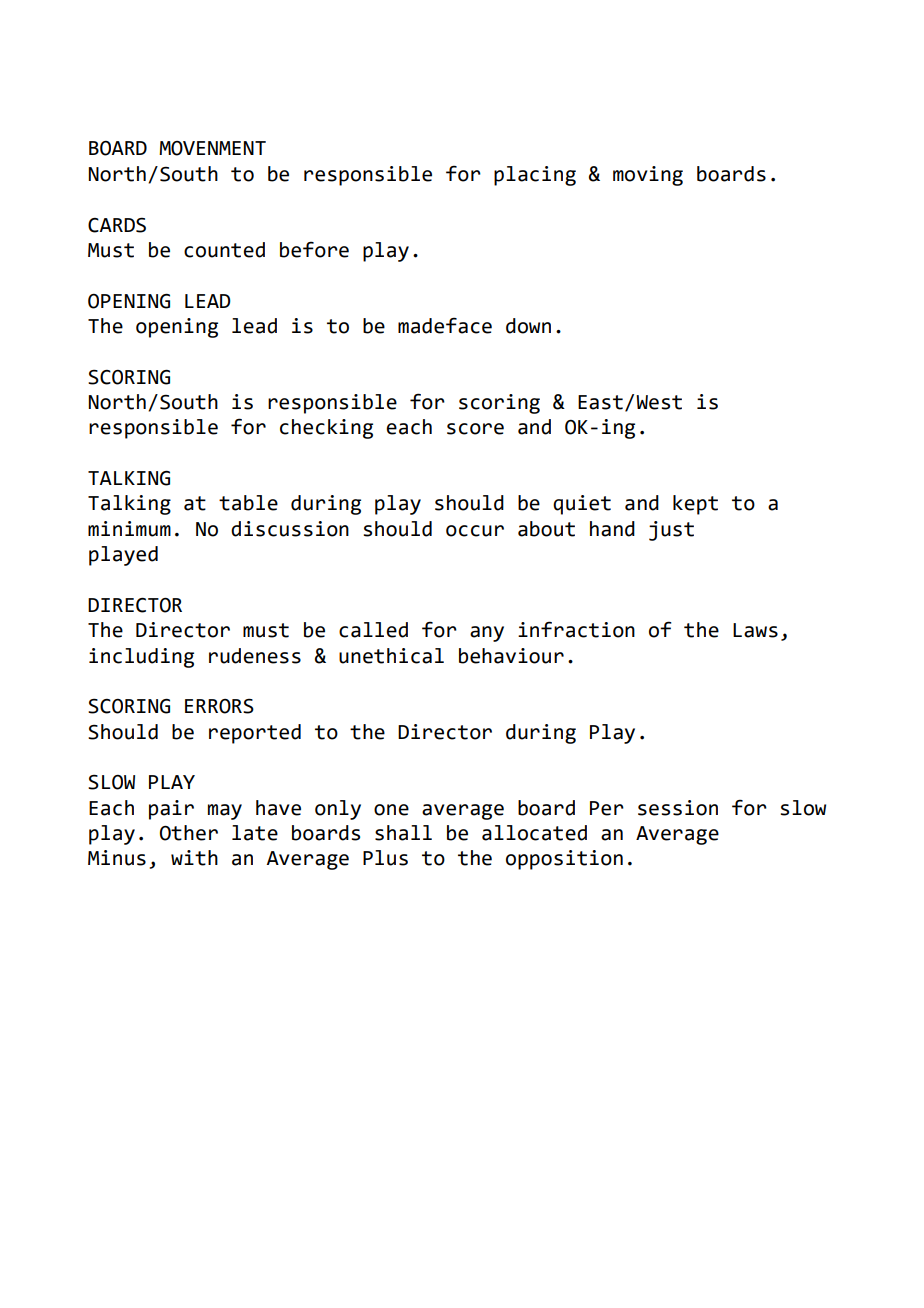 The height and width of the screenshot is (1308, 924). Describe the element at coordinates (326, 429) in the screenshot. I see `checking` at that location.
